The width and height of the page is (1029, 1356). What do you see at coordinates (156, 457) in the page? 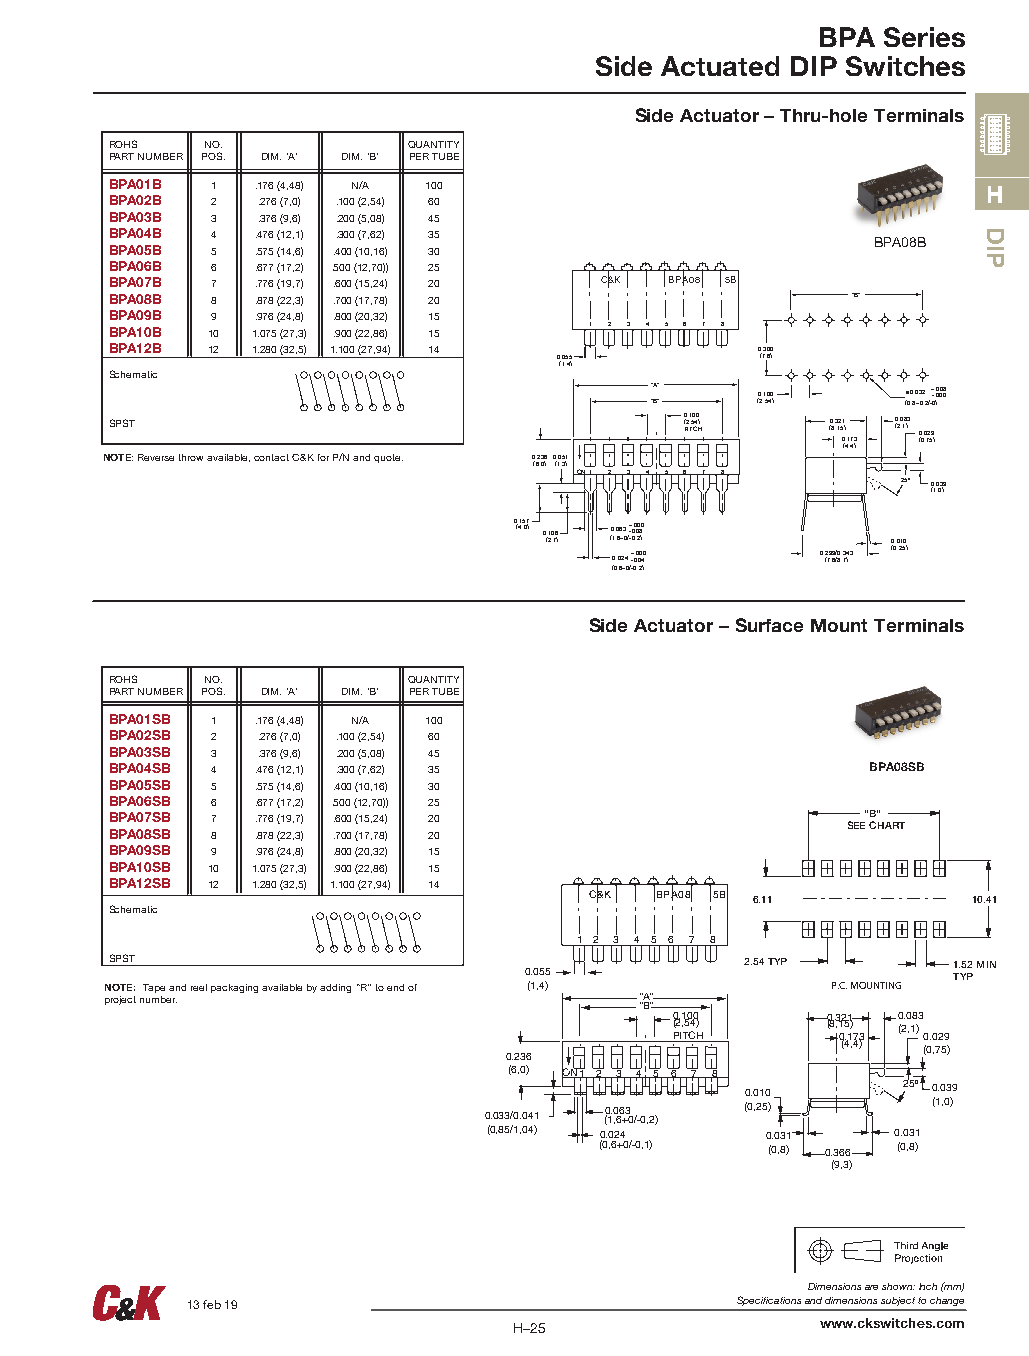
I see `Reverse` at bounding box center [156, 457].
